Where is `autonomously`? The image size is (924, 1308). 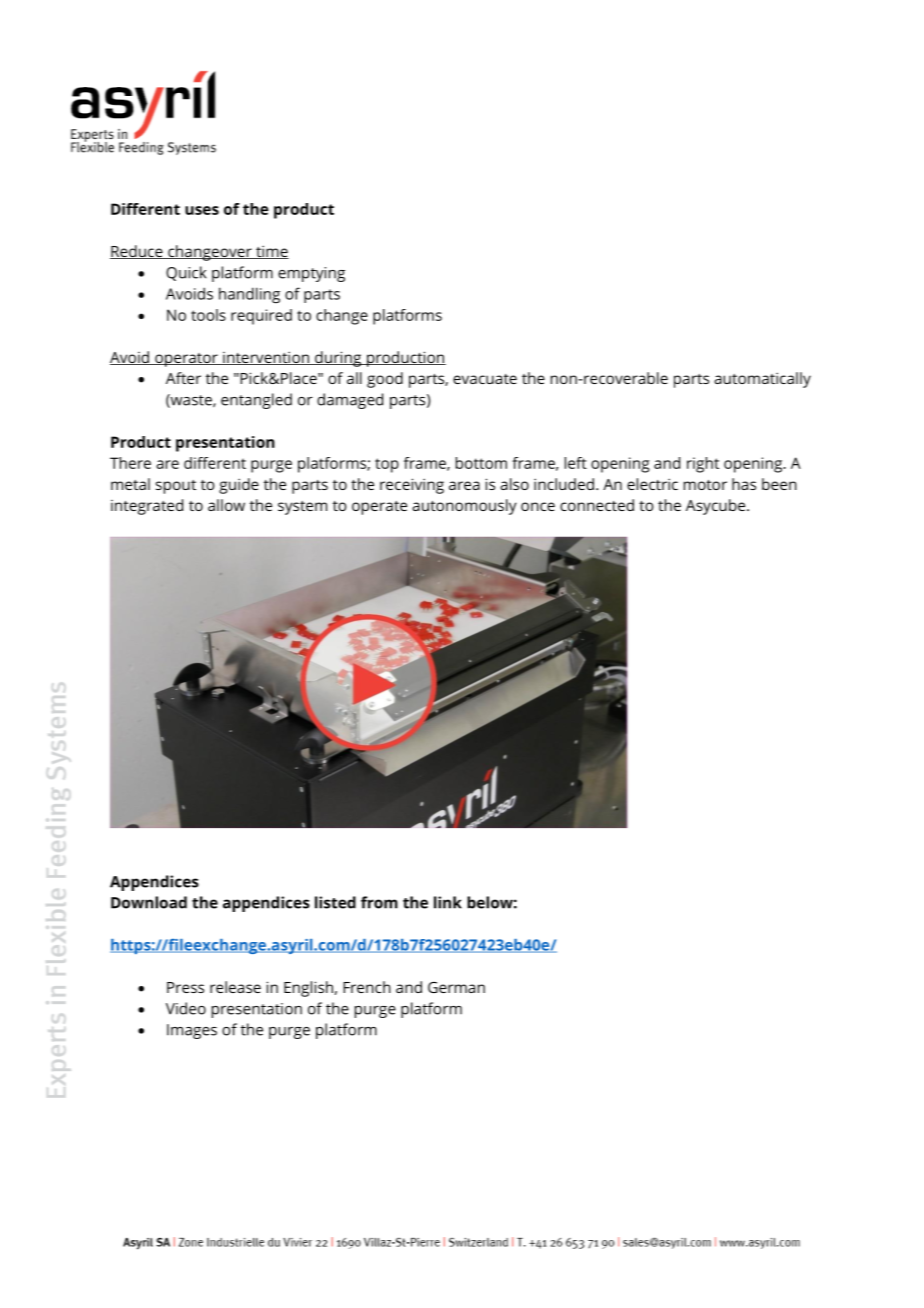
autonomously is located at coordinates (464, 507).
